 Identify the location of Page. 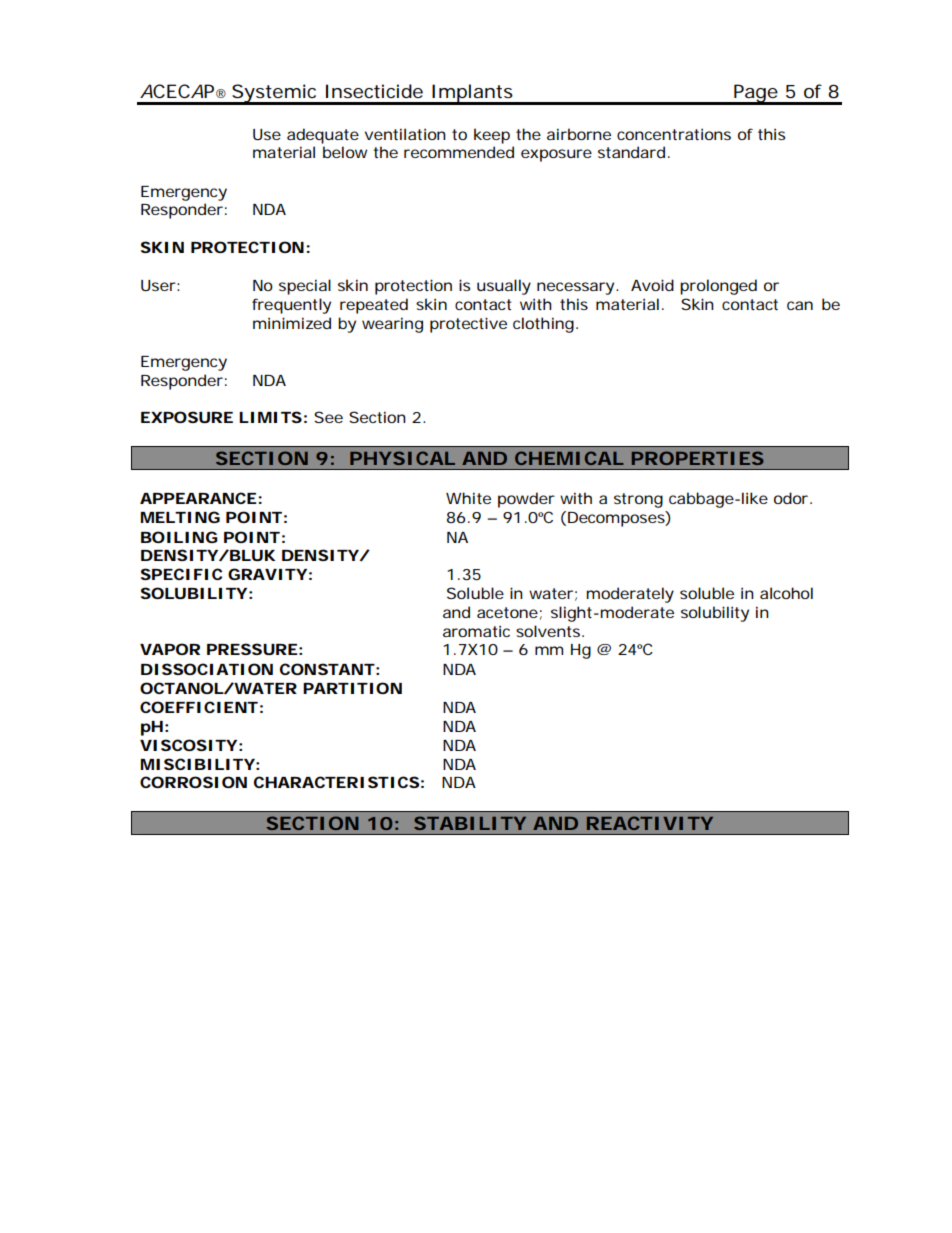
(755, 94).
